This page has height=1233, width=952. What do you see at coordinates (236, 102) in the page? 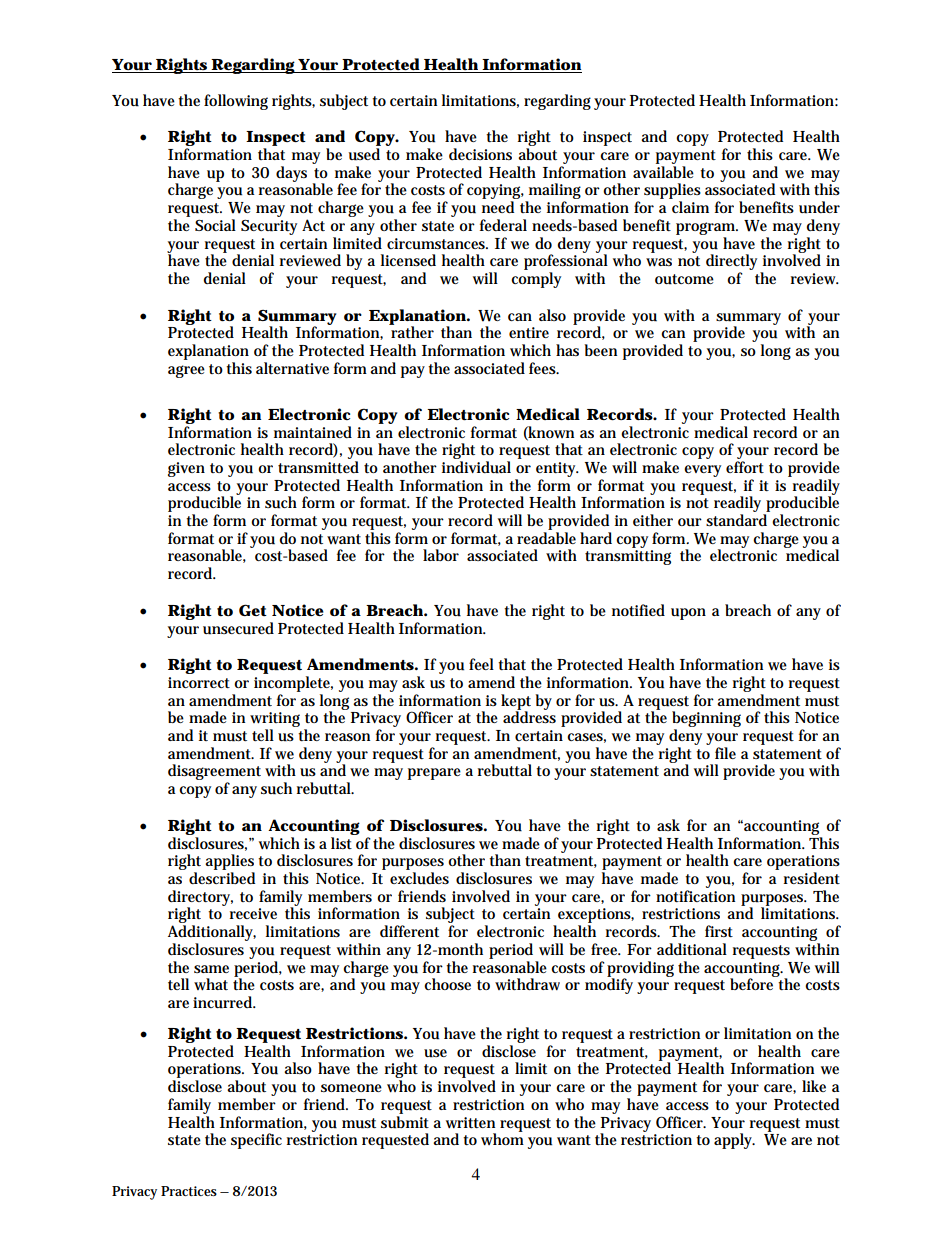
I see `following` at bounding box center [236, 102].
